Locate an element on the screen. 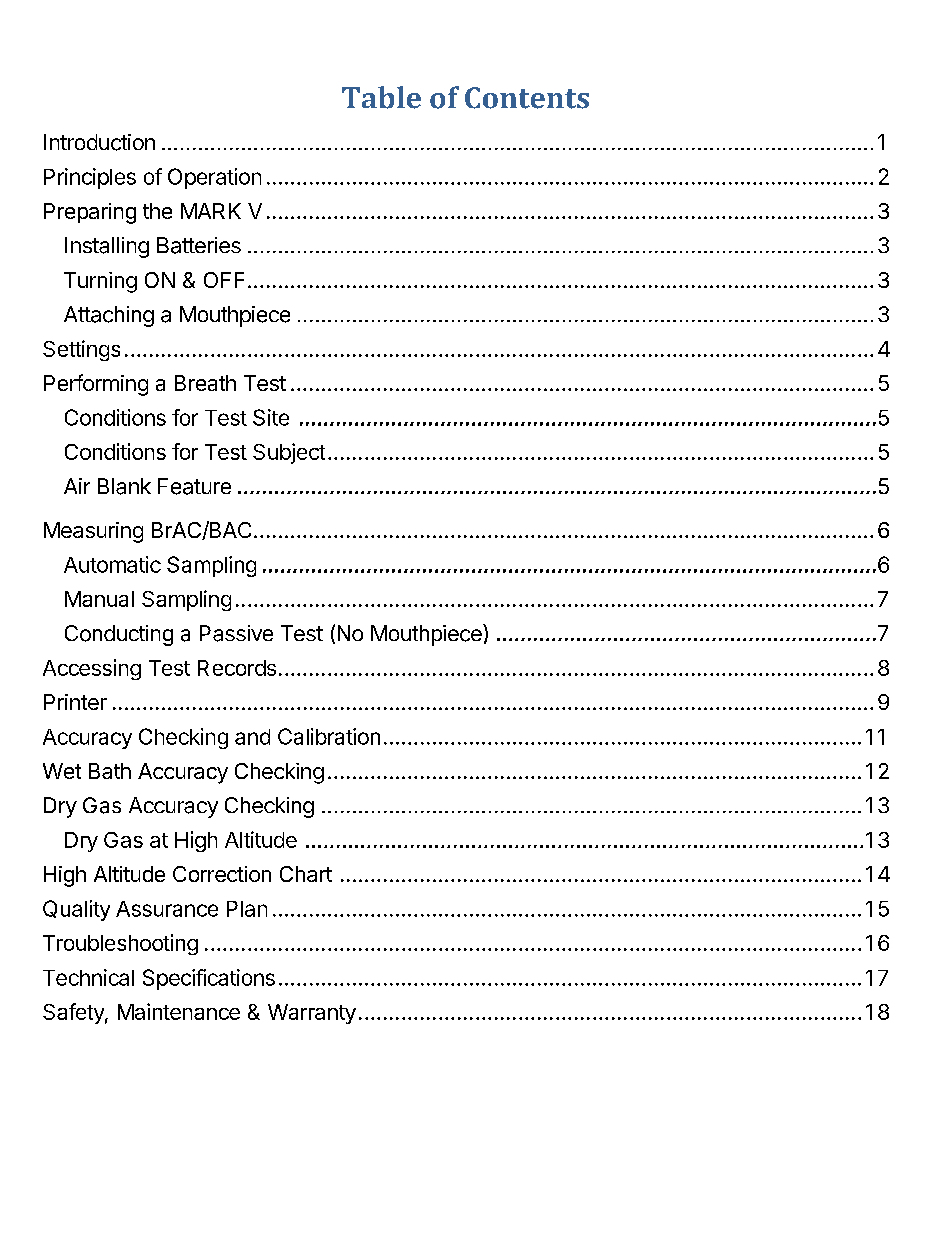 The width and height of the screenshot is (952, 1233). Passive is located at coordinates (236, 633).
